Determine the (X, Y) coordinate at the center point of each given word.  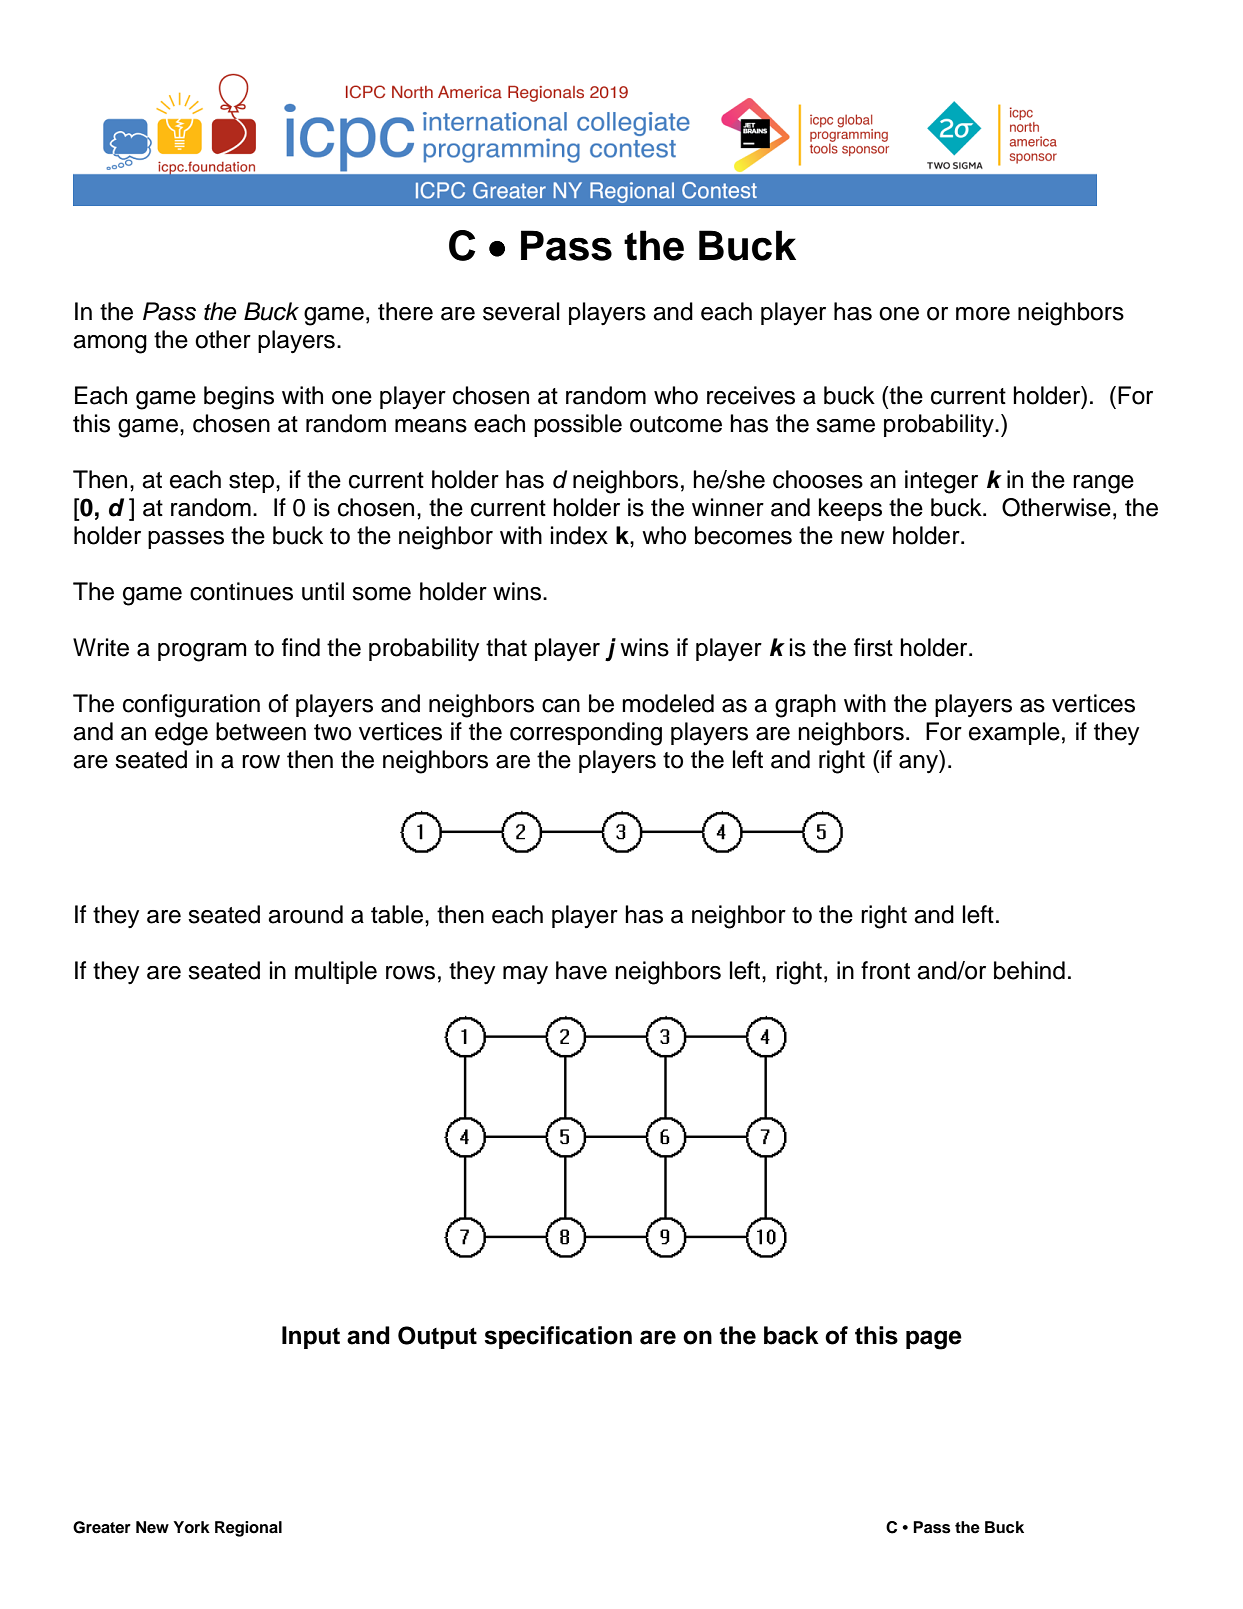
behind (1029, 970)
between (261, 731)
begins (239, 398)
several (521, 311)
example (1014, 733)
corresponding (586, 734)
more (983, 314)
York (191, 1527)
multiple (336, 972)
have (581, 970)
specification (558, 1337)
